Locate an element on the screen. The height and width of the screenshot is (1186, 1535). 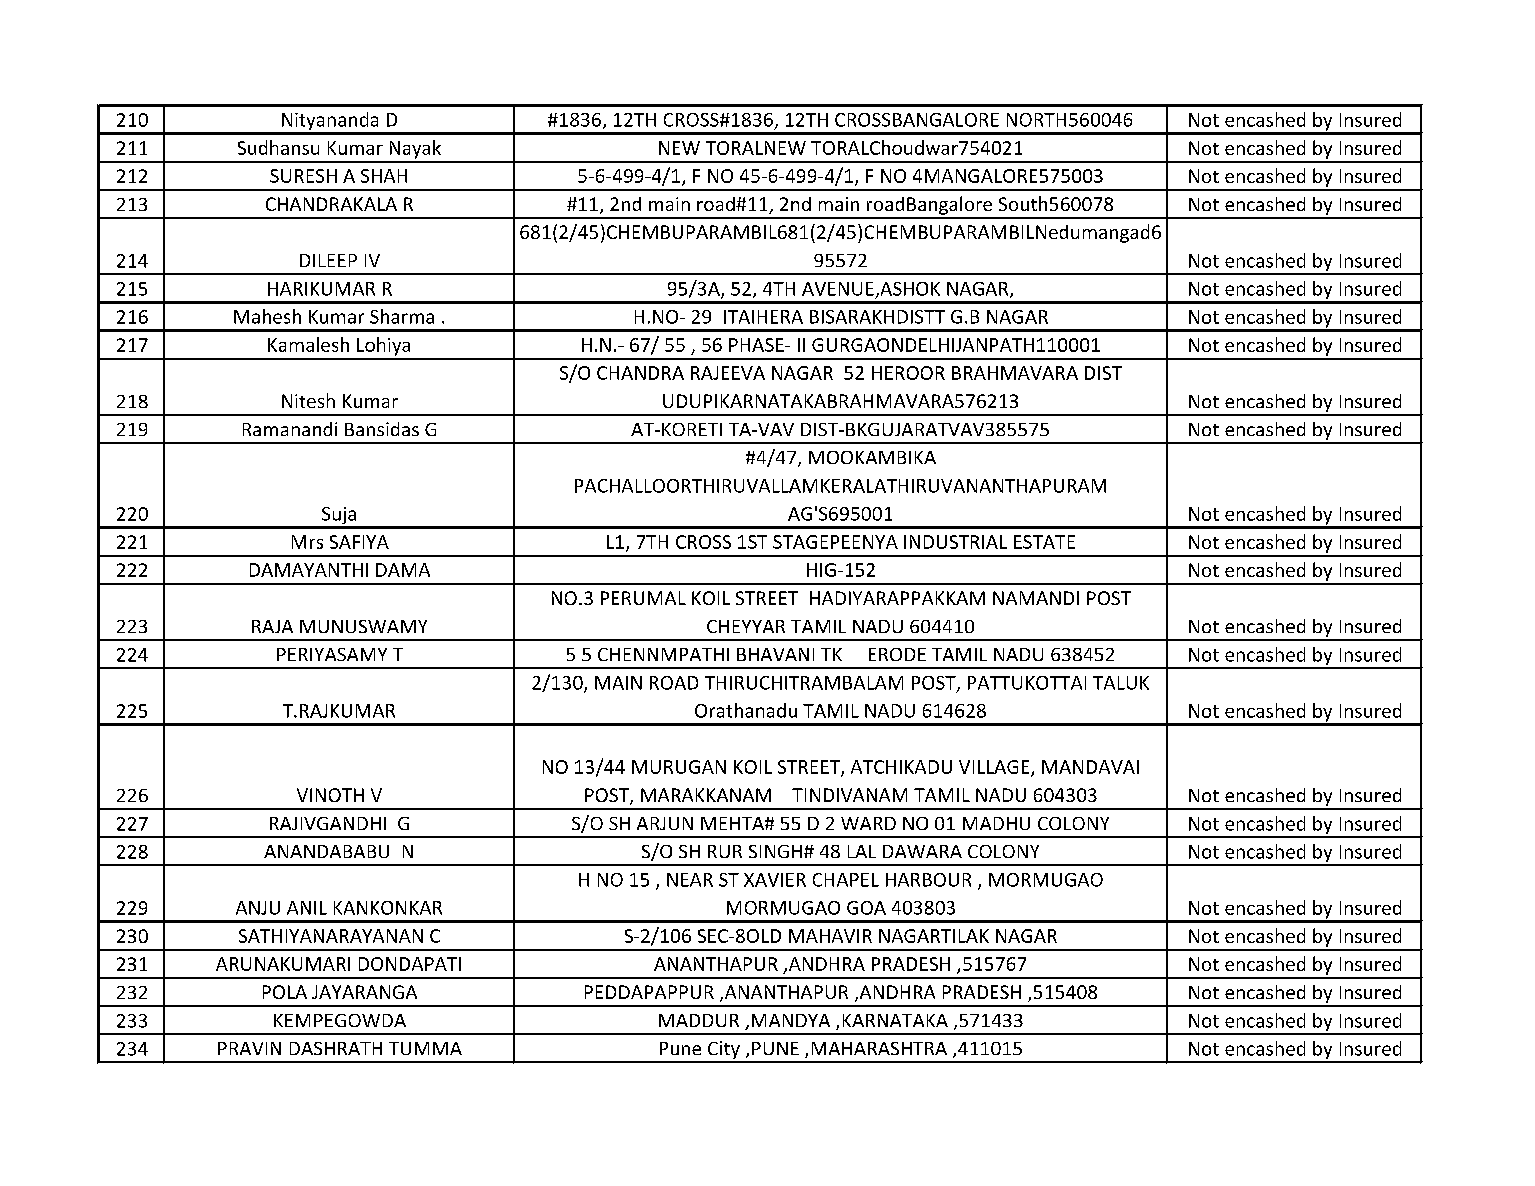
HARBOUR is located at coordinates (928, 880).
